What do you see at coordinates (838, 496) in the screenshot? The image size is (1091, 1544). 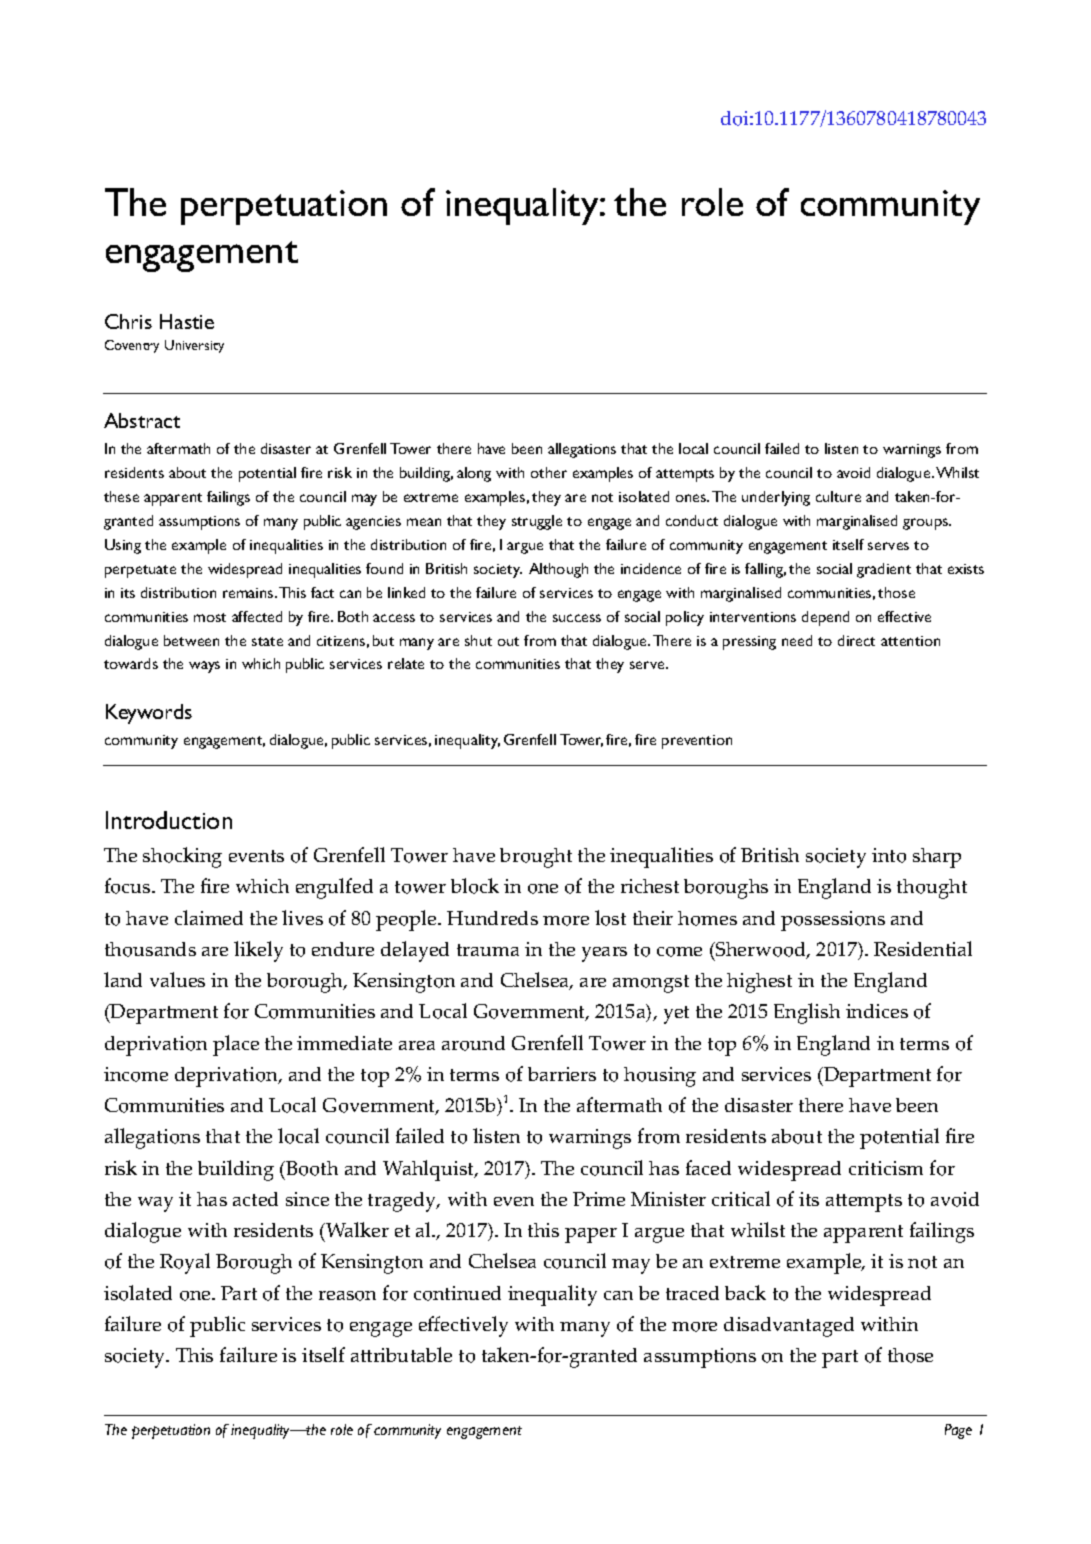 I see `culture` at bounding box center [838, 496].
